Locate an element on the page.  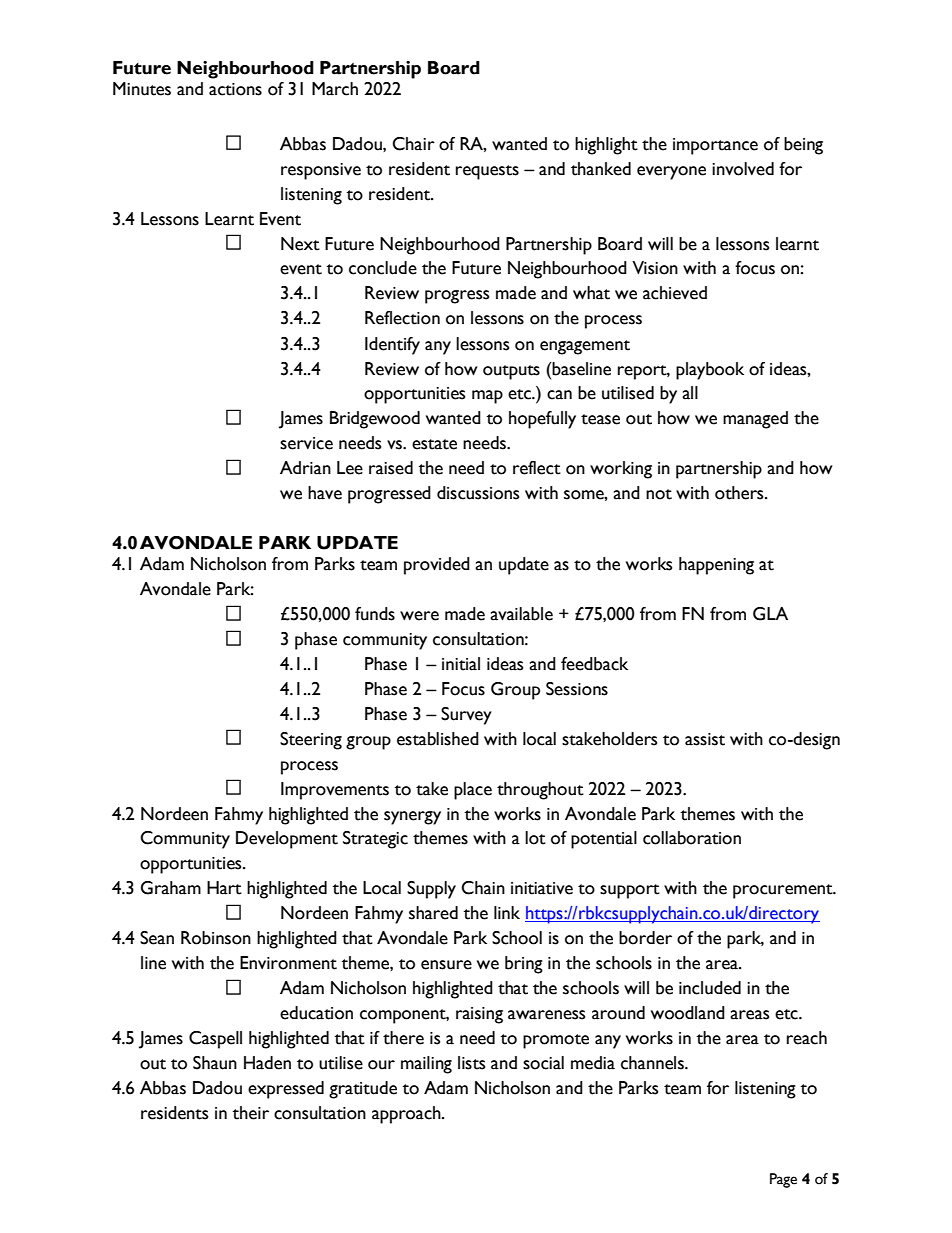
service is located at coordinates (306, 443).
